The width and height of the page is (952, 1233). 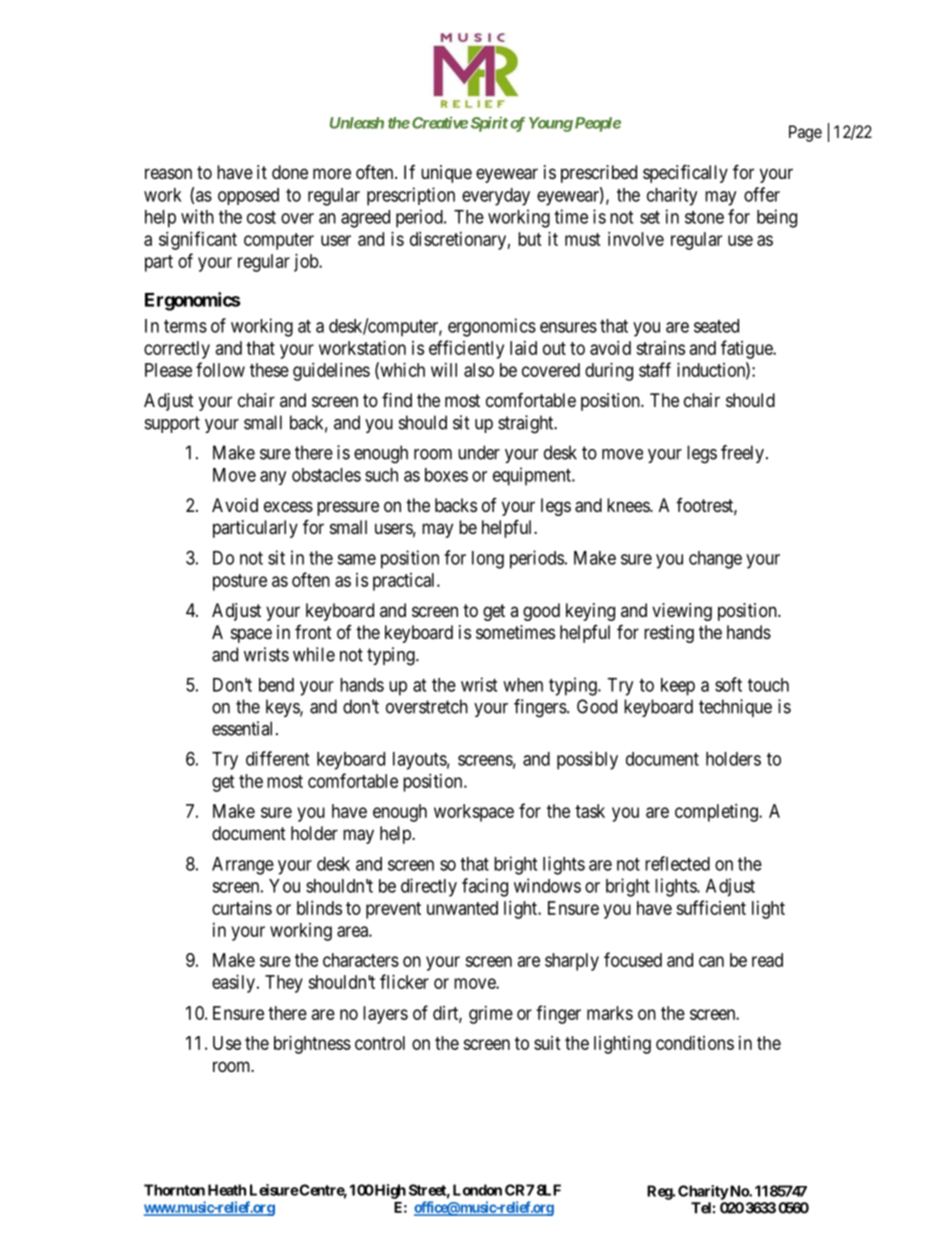 I want to click on specifically, so click(x=685, y=173).
